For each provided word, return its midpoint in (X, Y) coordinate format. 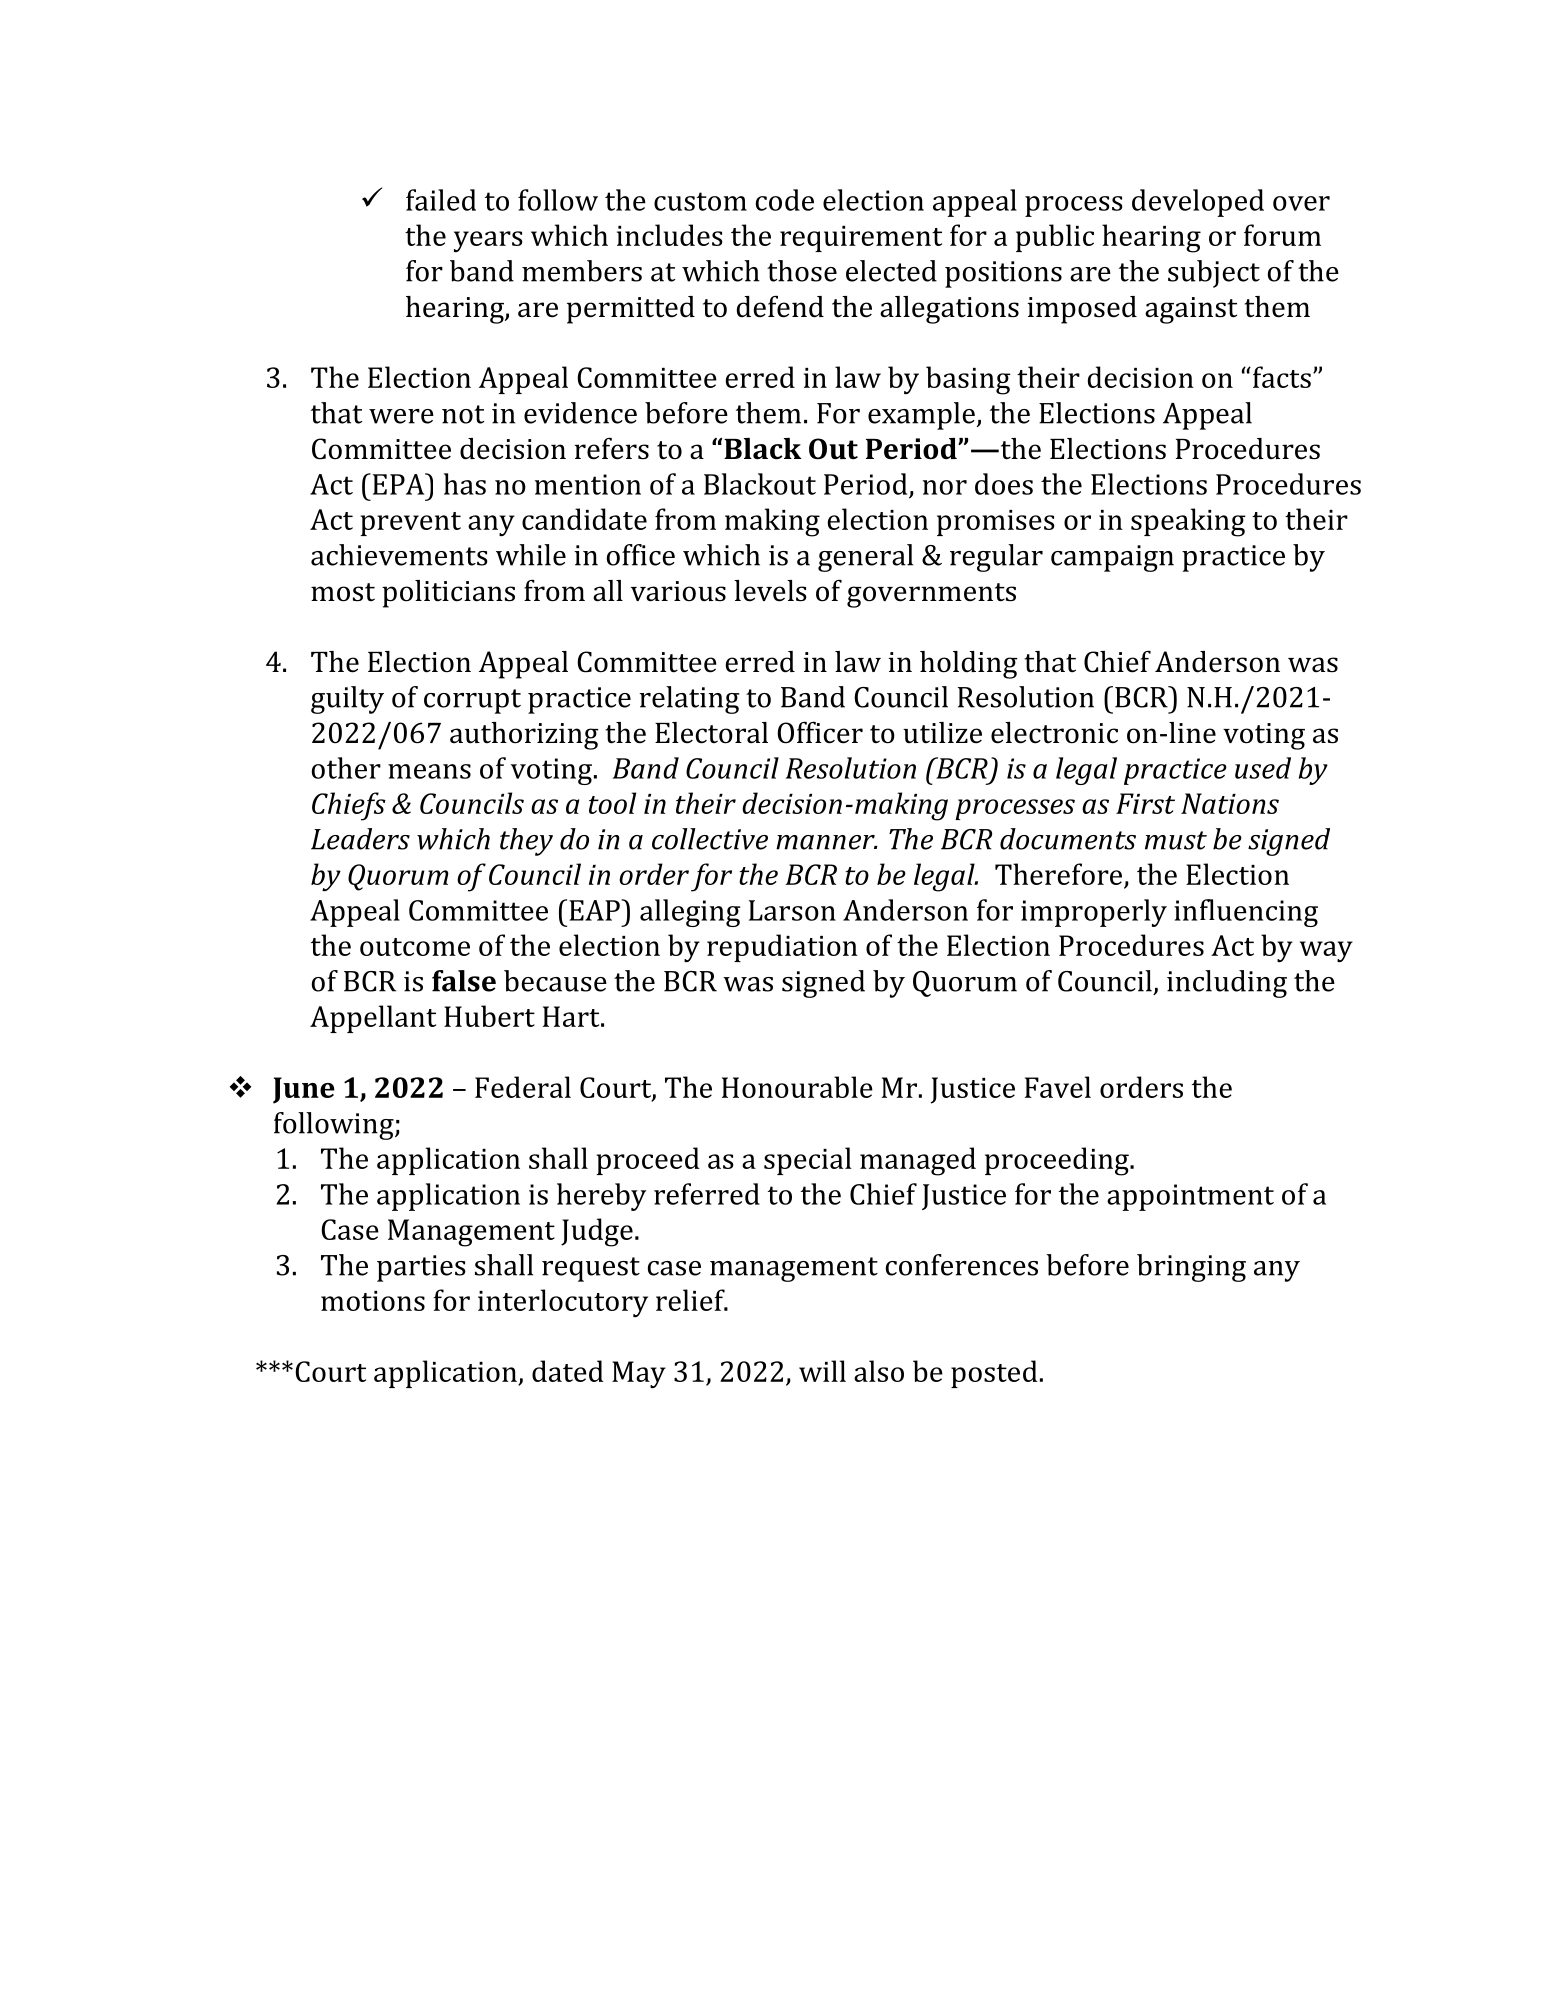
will (822, 1371)
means (429, 771)
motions (373, 1301)
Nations (1230, 803)
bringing (1191, 1268)
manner (826, 842)
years (488, 241)
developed (1198, 203)
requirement (861, 239)
